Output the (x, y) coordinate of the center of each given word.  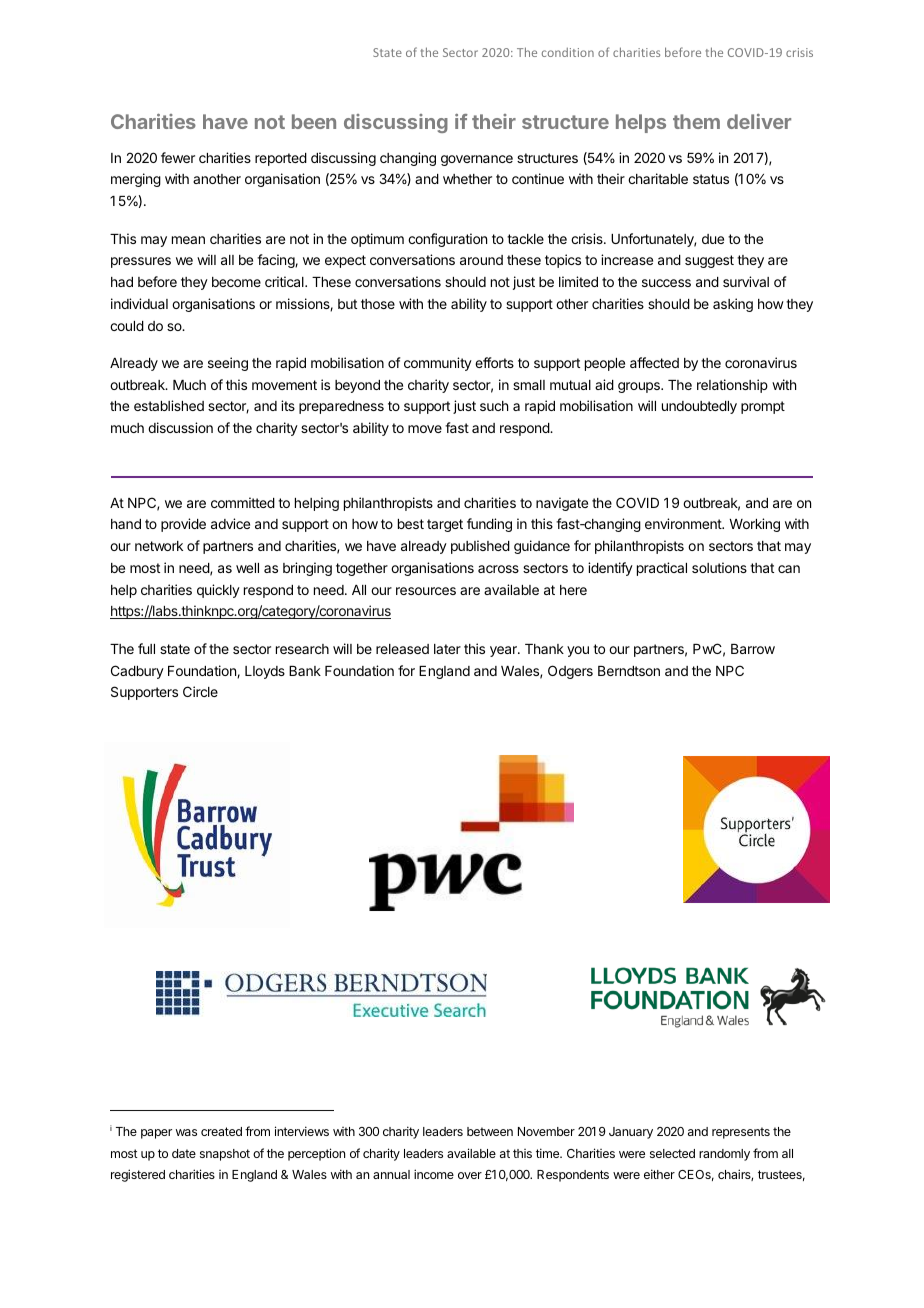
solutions (719, 567)
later (447, 649)
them (696, 121)
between (490, 1131)
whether (467, 179)
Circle (200, 691)
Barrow (753, 649)
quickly (218, 591)
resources (426, 591)
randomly (724, 1155)
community (438, 364)
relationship (732, 386)
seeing (228, 364)
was (186, 1132)
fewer (178, 157)
